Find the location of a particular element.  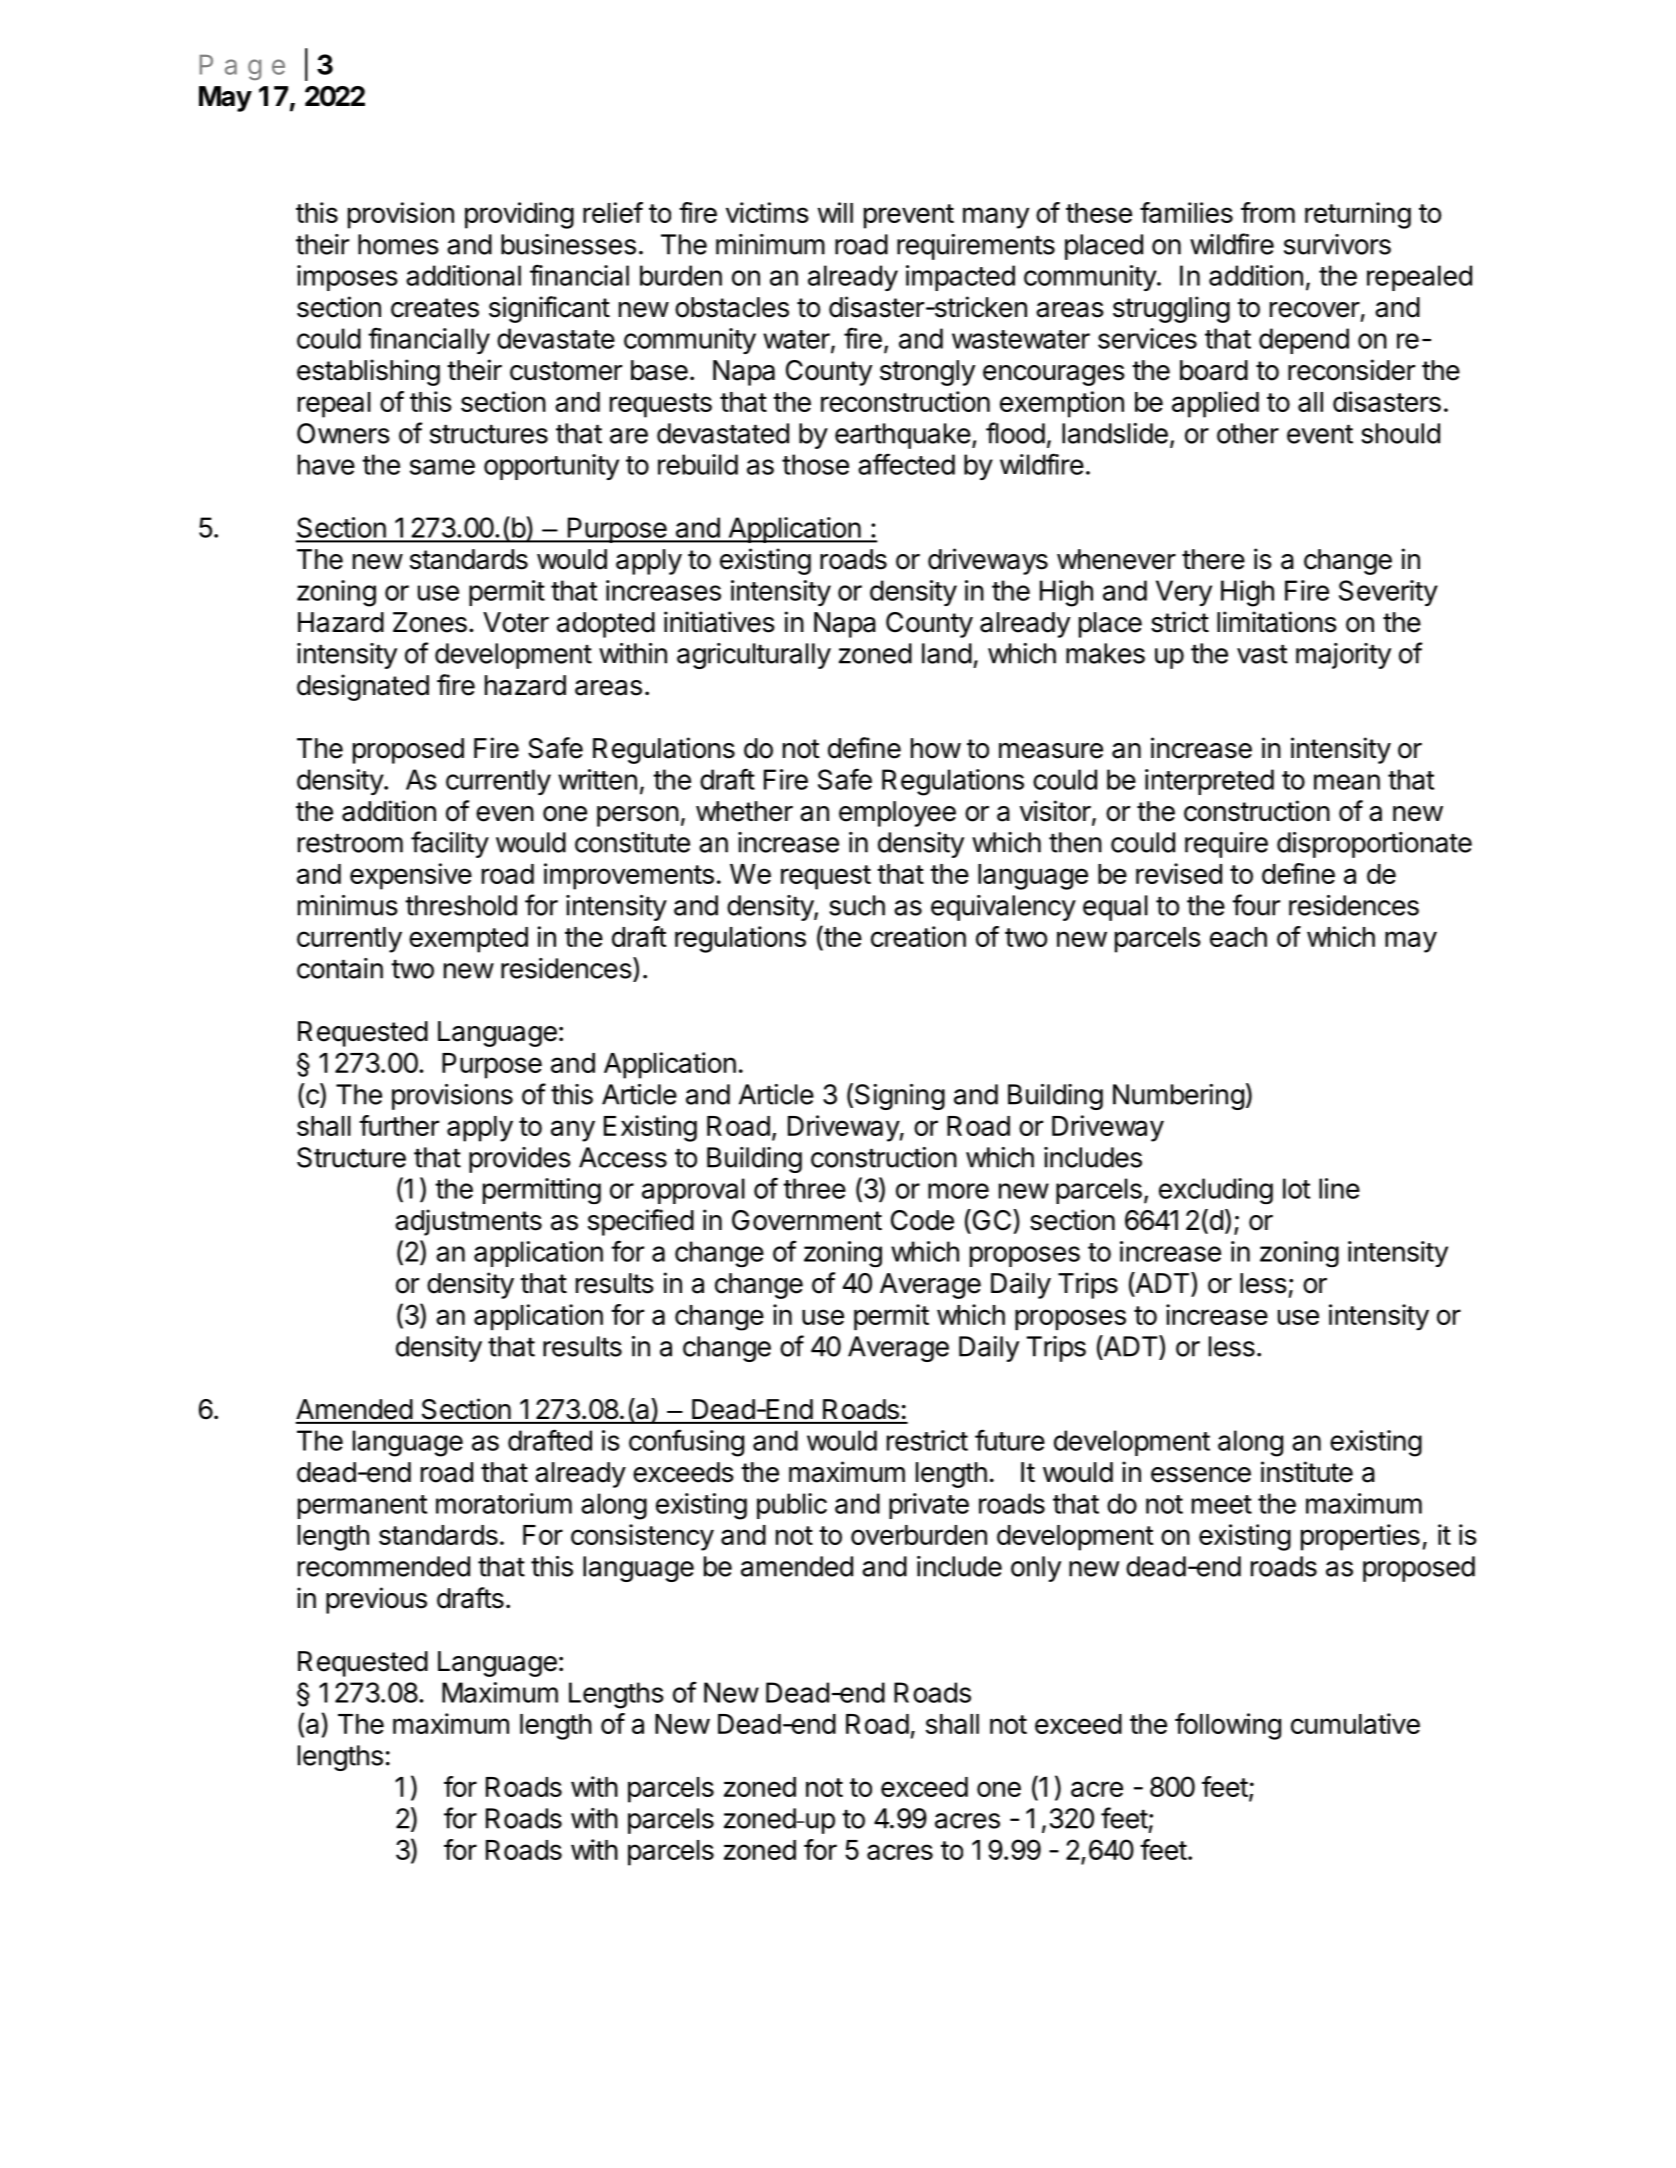

homes is located at coordinates (398, 244).
